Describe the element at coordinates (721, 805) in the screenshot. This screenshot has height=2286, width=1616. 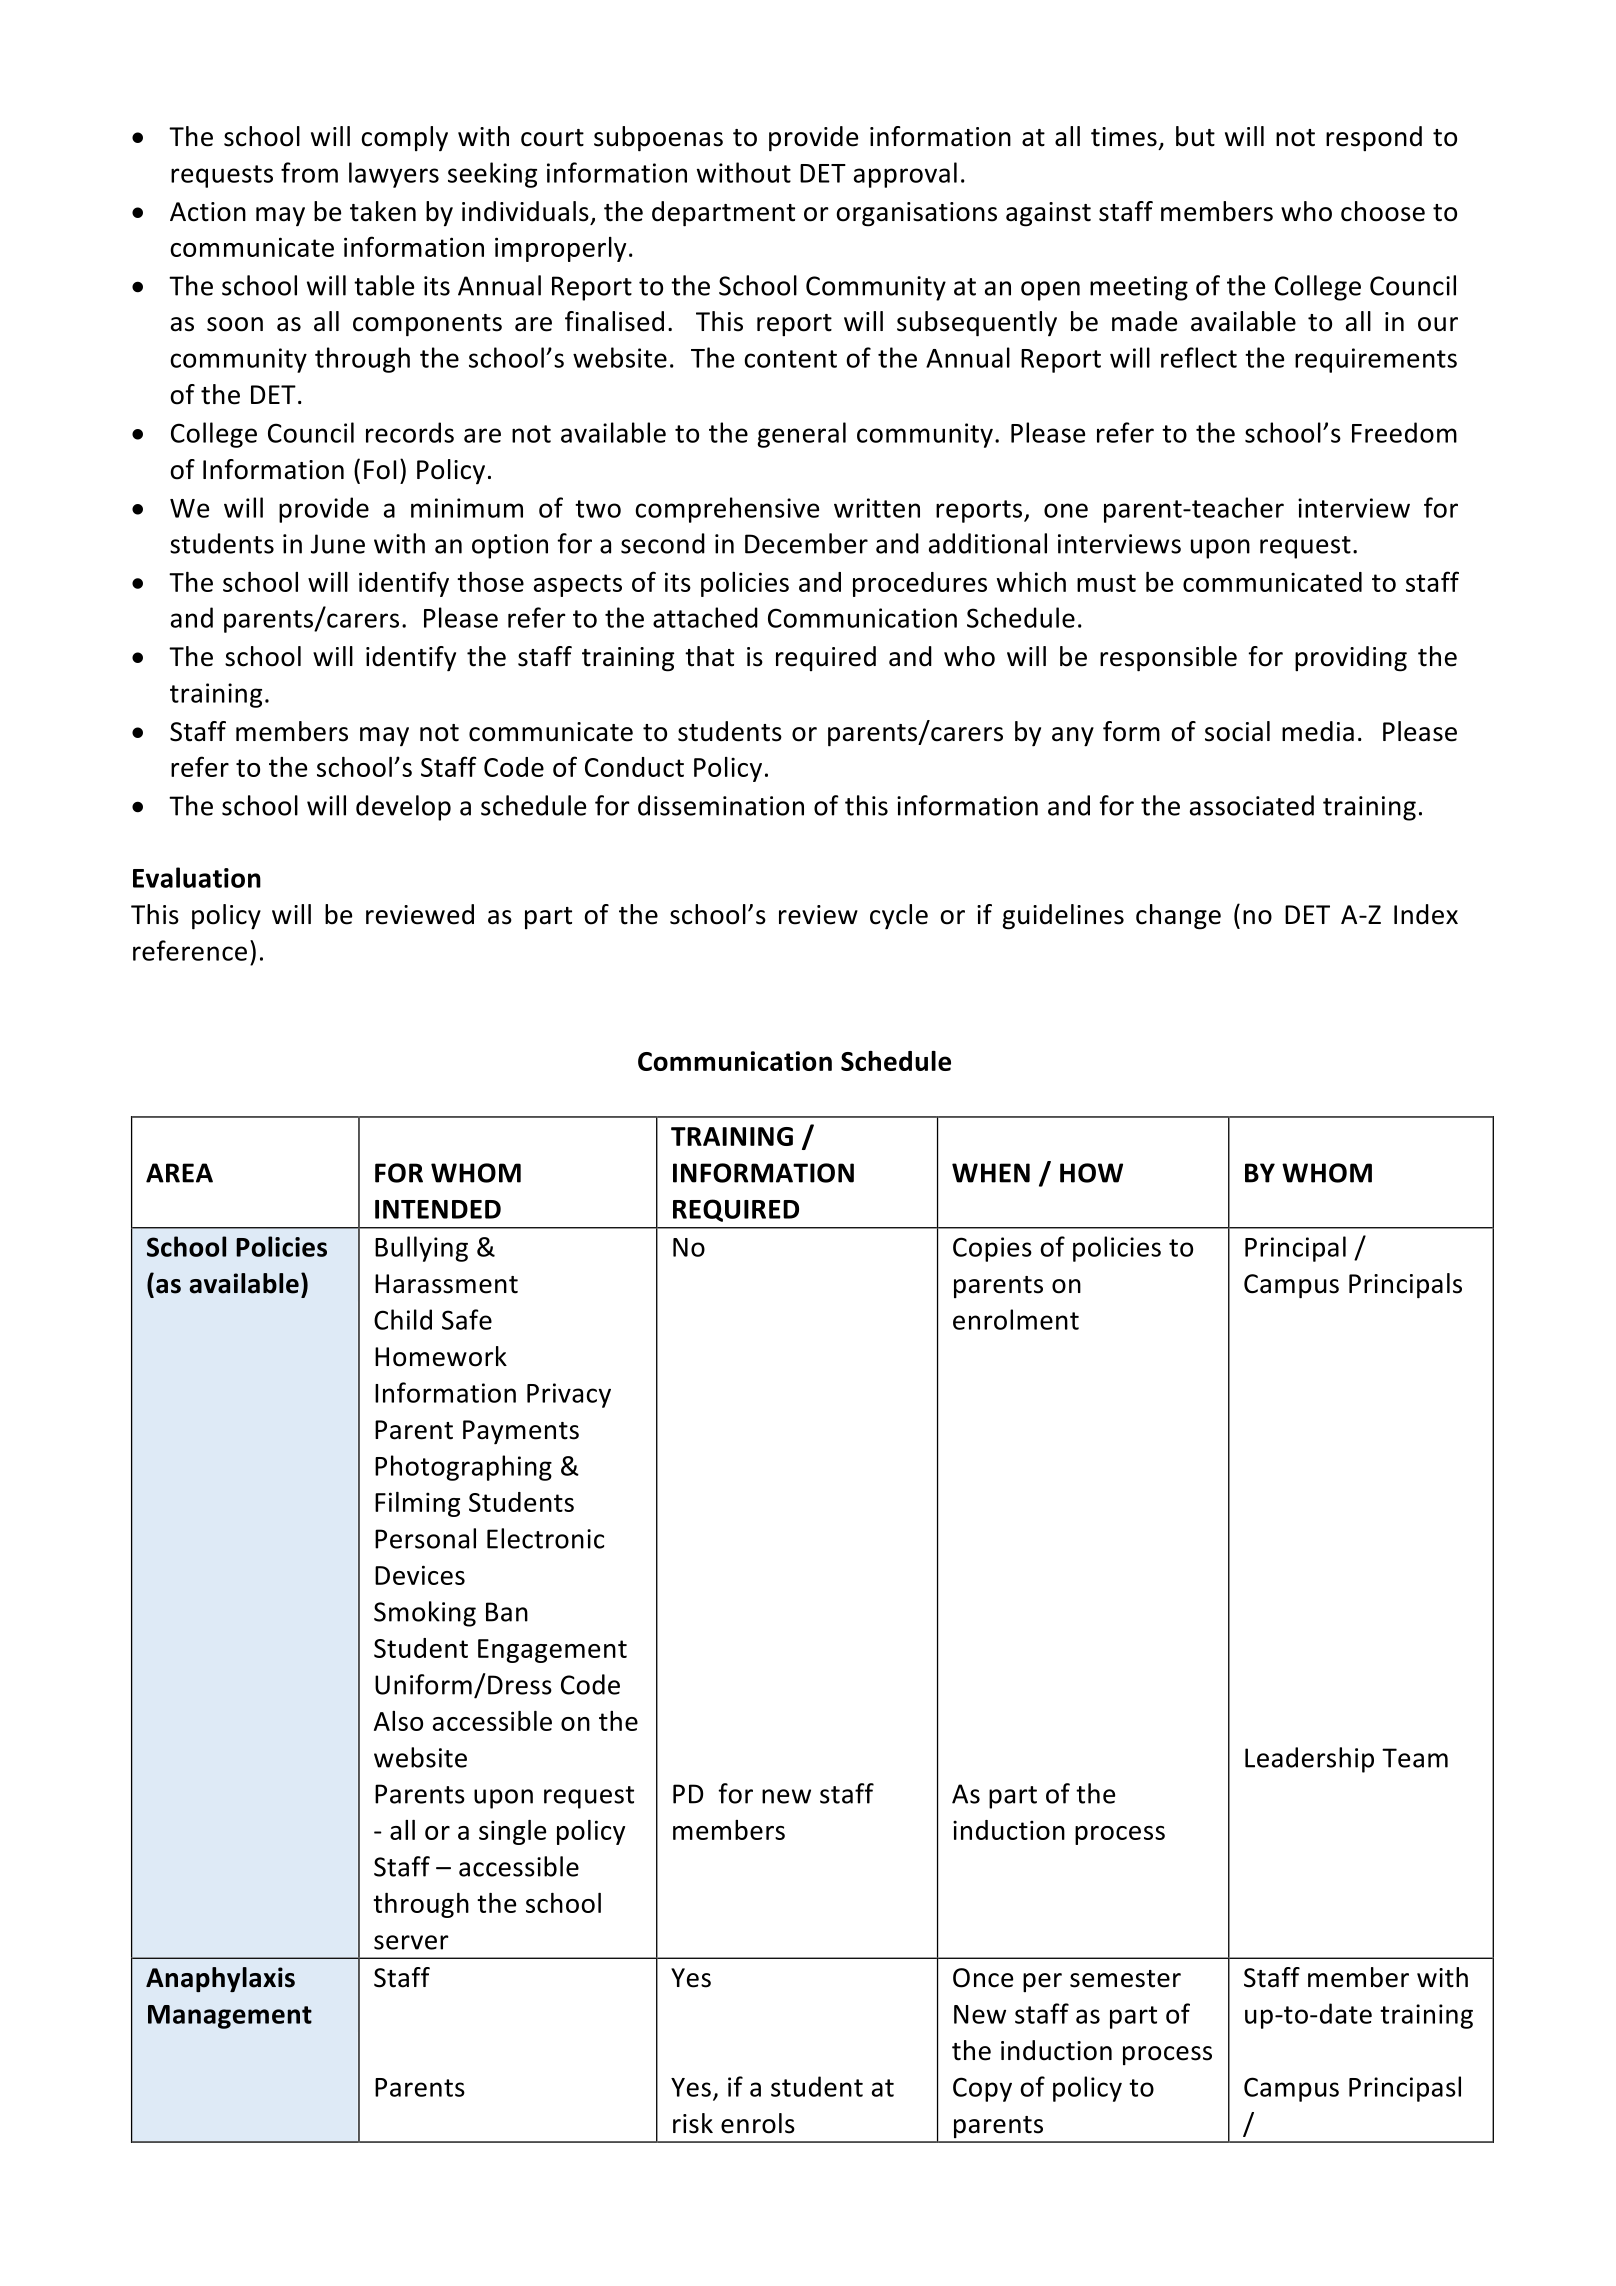
I see `dissemination` at that location.
